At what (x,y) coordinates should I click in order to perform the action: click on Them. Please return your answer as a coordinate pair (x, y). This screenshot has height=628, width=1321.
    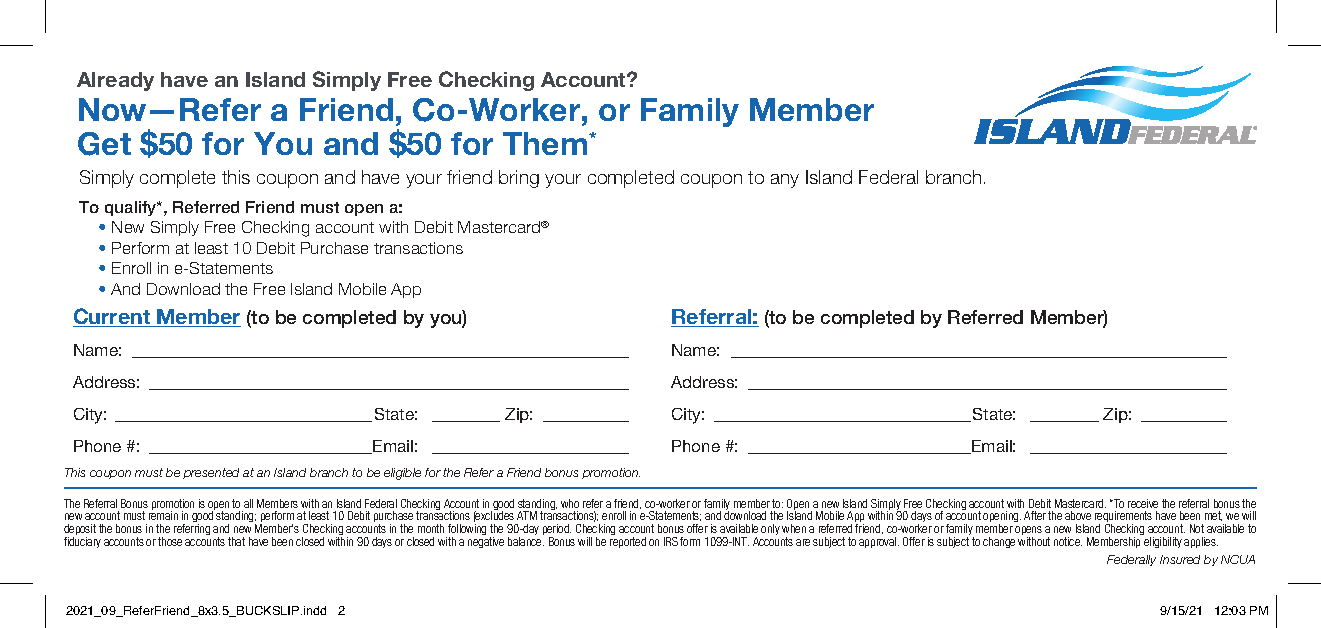
    Looking at the image, I should click on (546, 143).
